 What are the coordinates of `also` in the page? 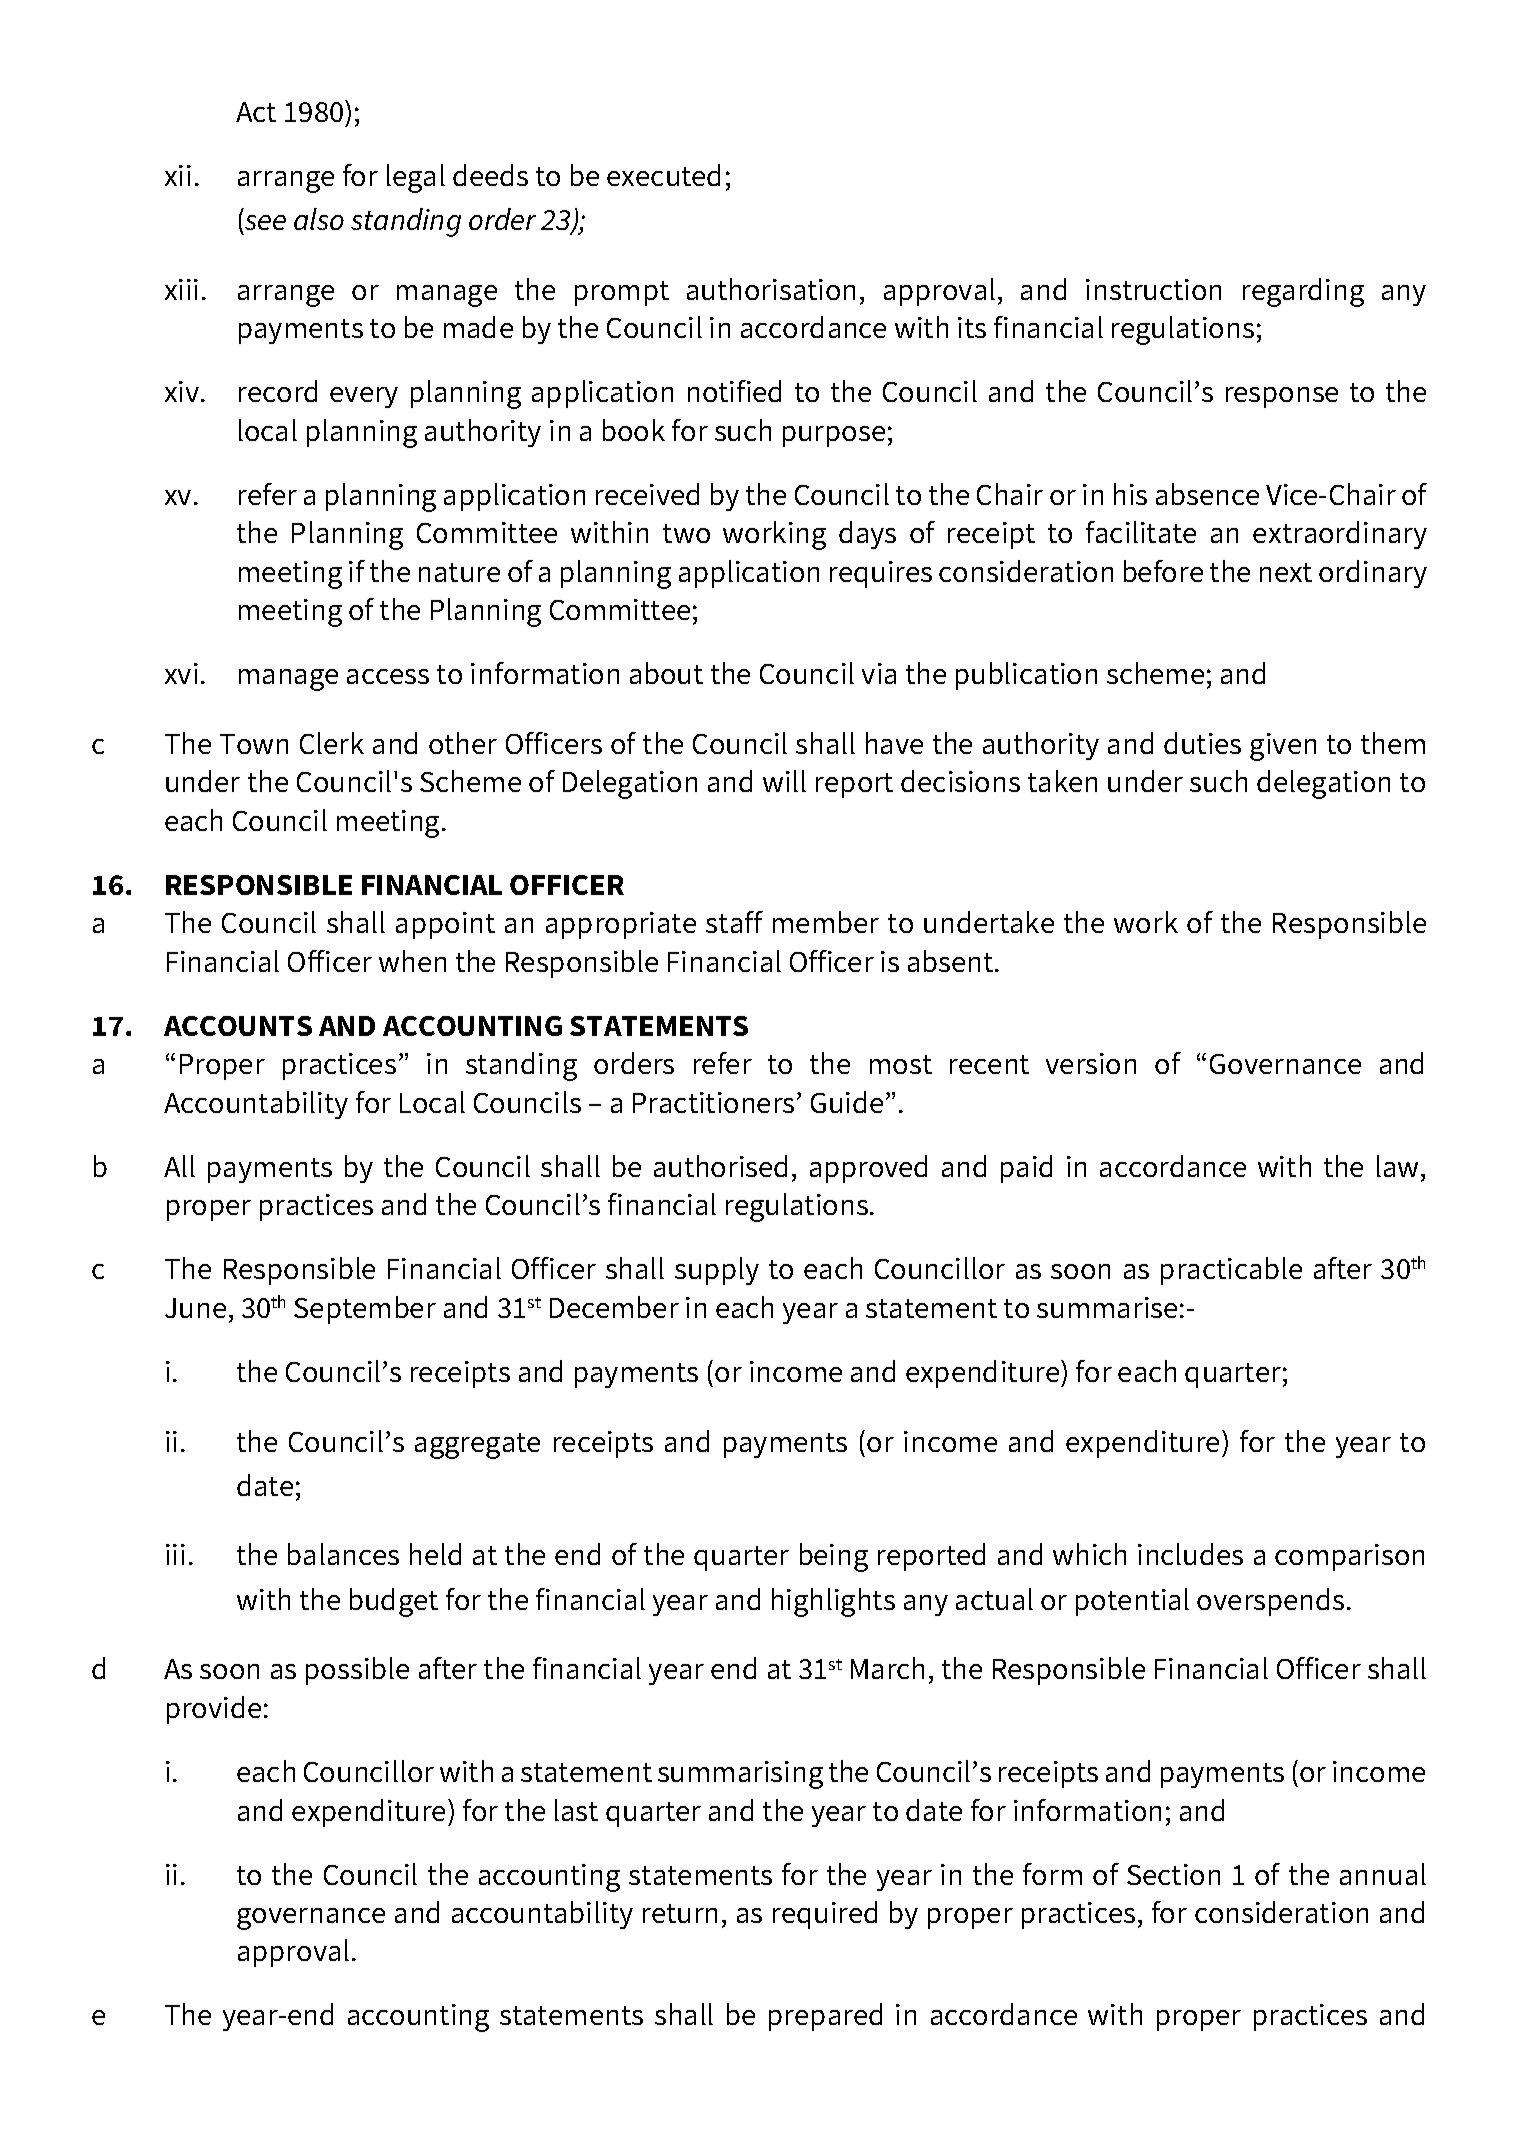 It's located at (319, 219).
